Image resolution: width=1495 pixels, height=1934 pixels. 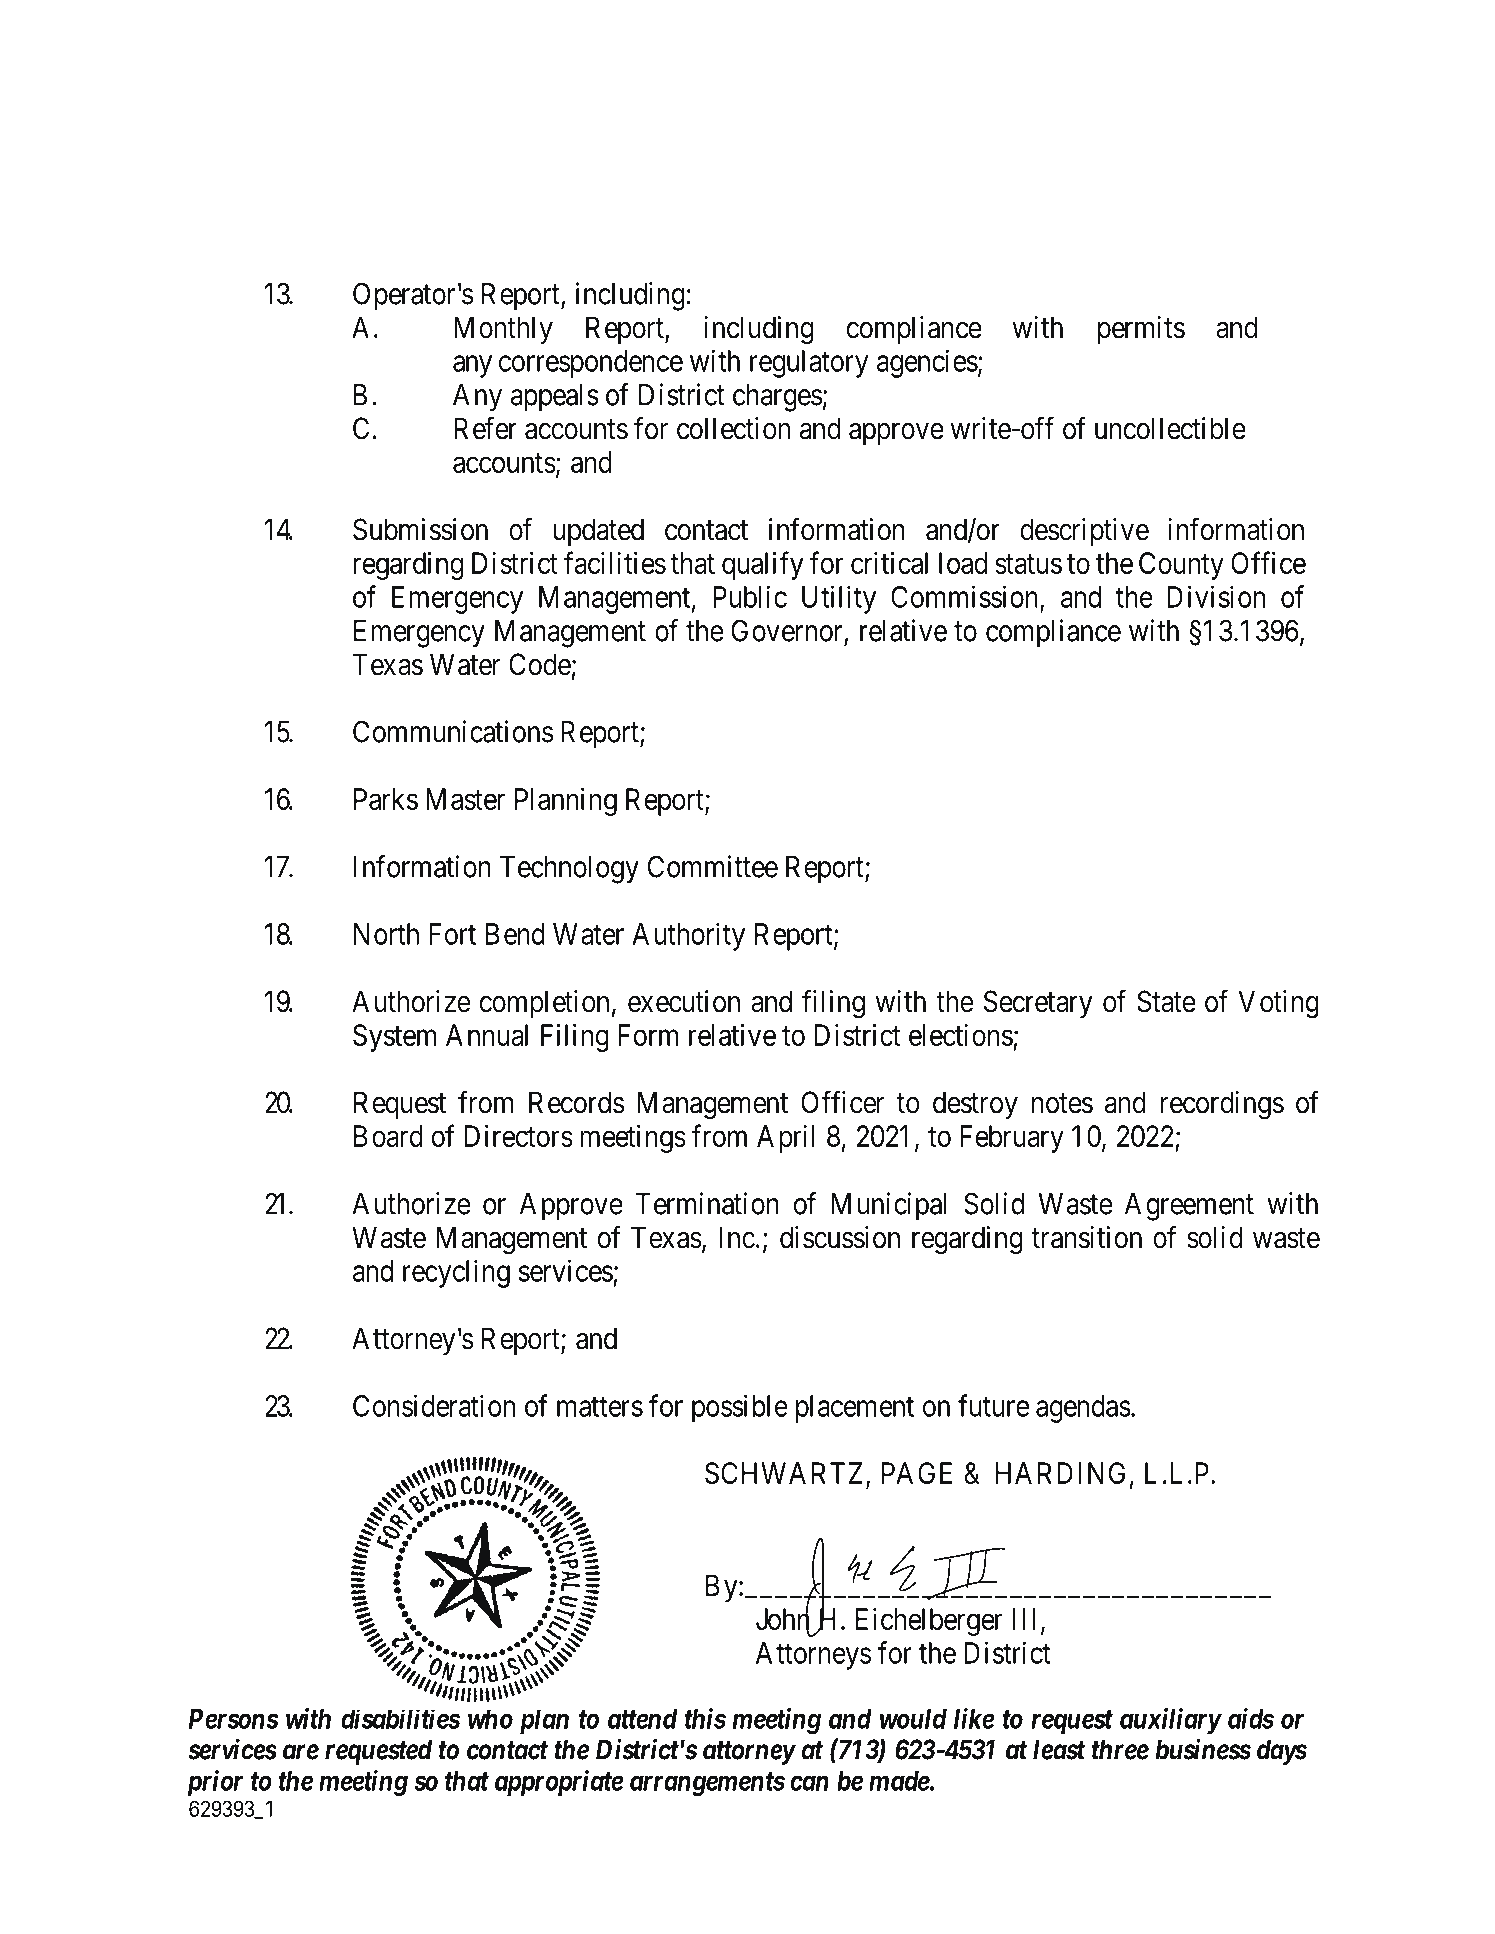 What do you see at coordinates (1038, 1004) in the page?
I see `Secretary` at bounding box center [1038, 1004].
